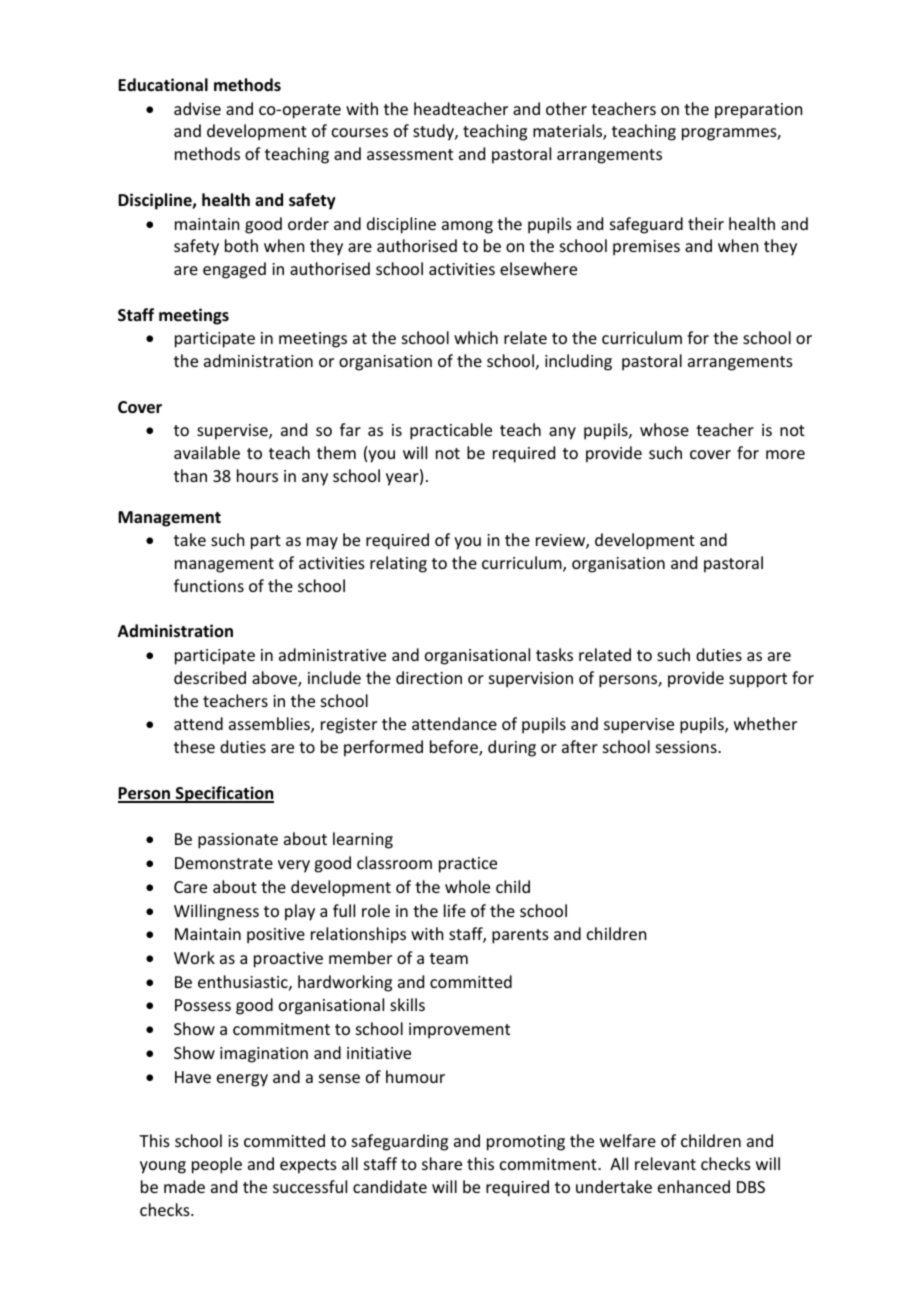  I want to click on support, so click(758, 680).
